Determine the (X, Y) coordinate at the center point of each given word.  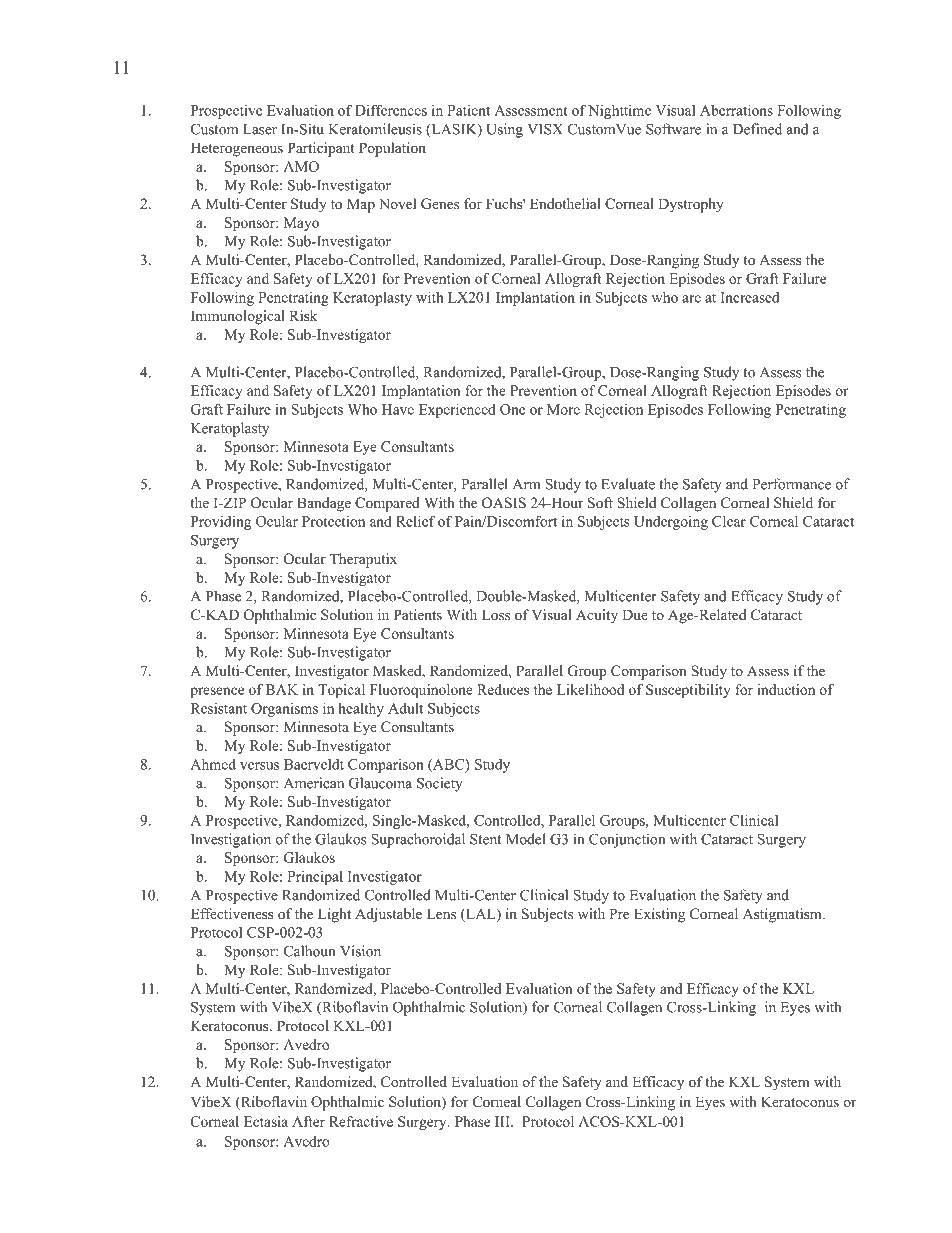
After (308, 1121)
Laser (260, 129)
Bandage (324, 504)
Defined (757, 129)
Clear (729, 521)
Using (504, 130)
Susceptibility (688, 691)
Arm (527, 484)
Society (440, 784)
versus (259, 766)
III (503, 1121)
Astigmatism (783, 915)
